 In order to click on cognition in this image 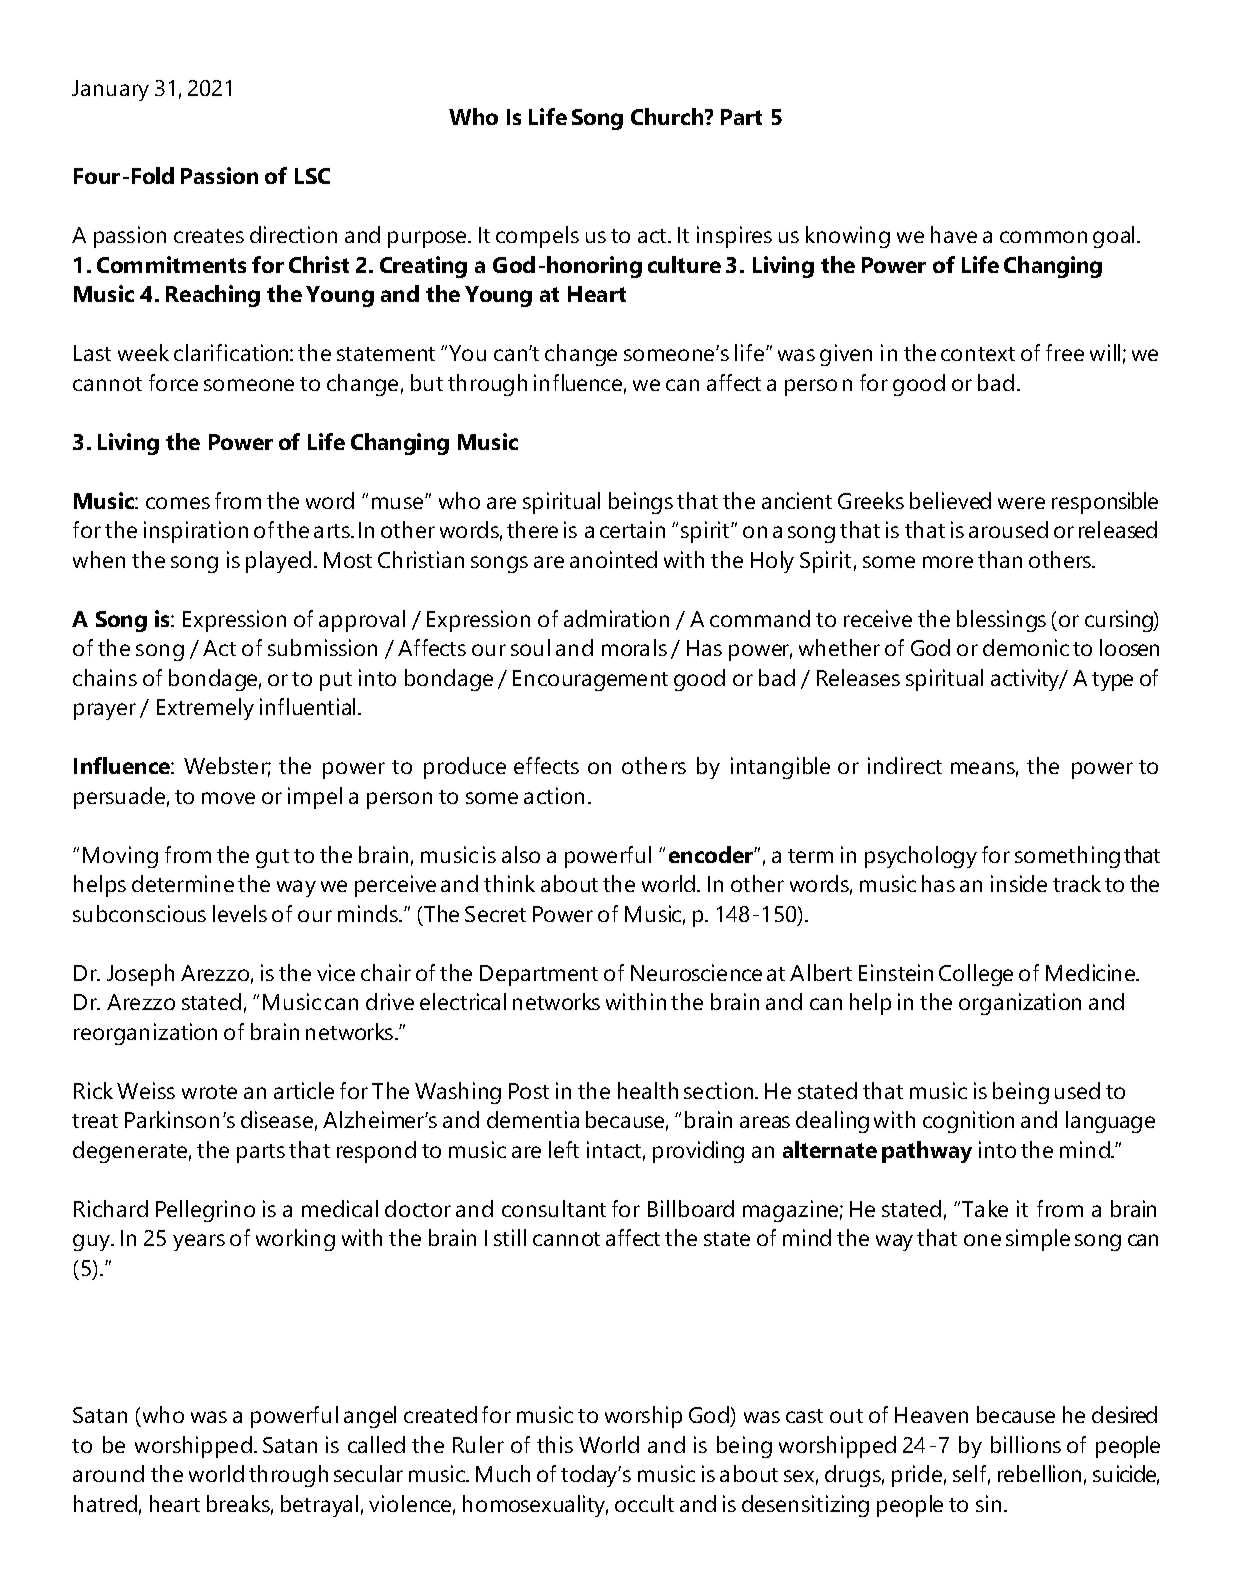, I will do `click(968, 1122)`.
